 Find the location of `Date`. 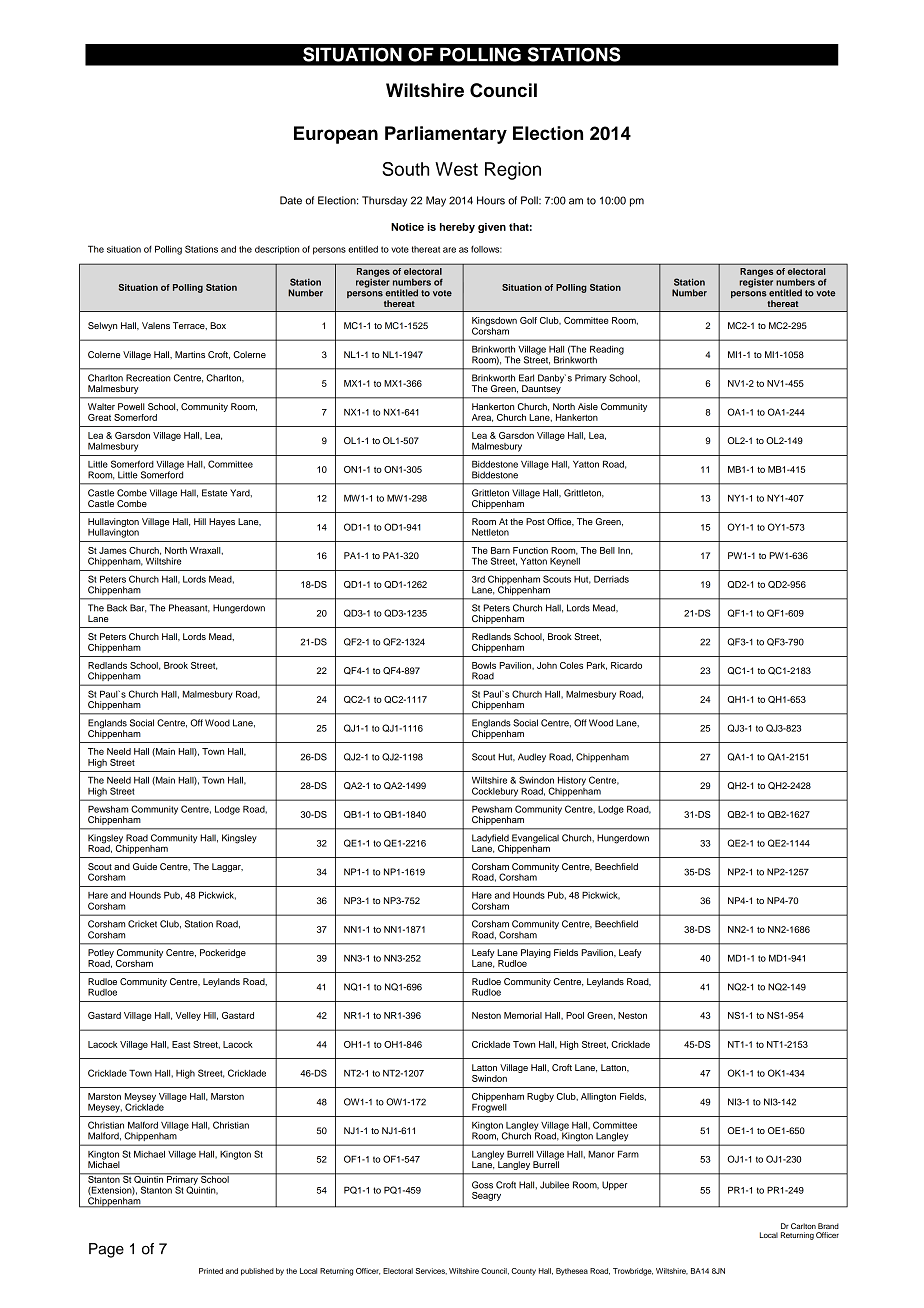

Date is located at coordinates (291, 200).
